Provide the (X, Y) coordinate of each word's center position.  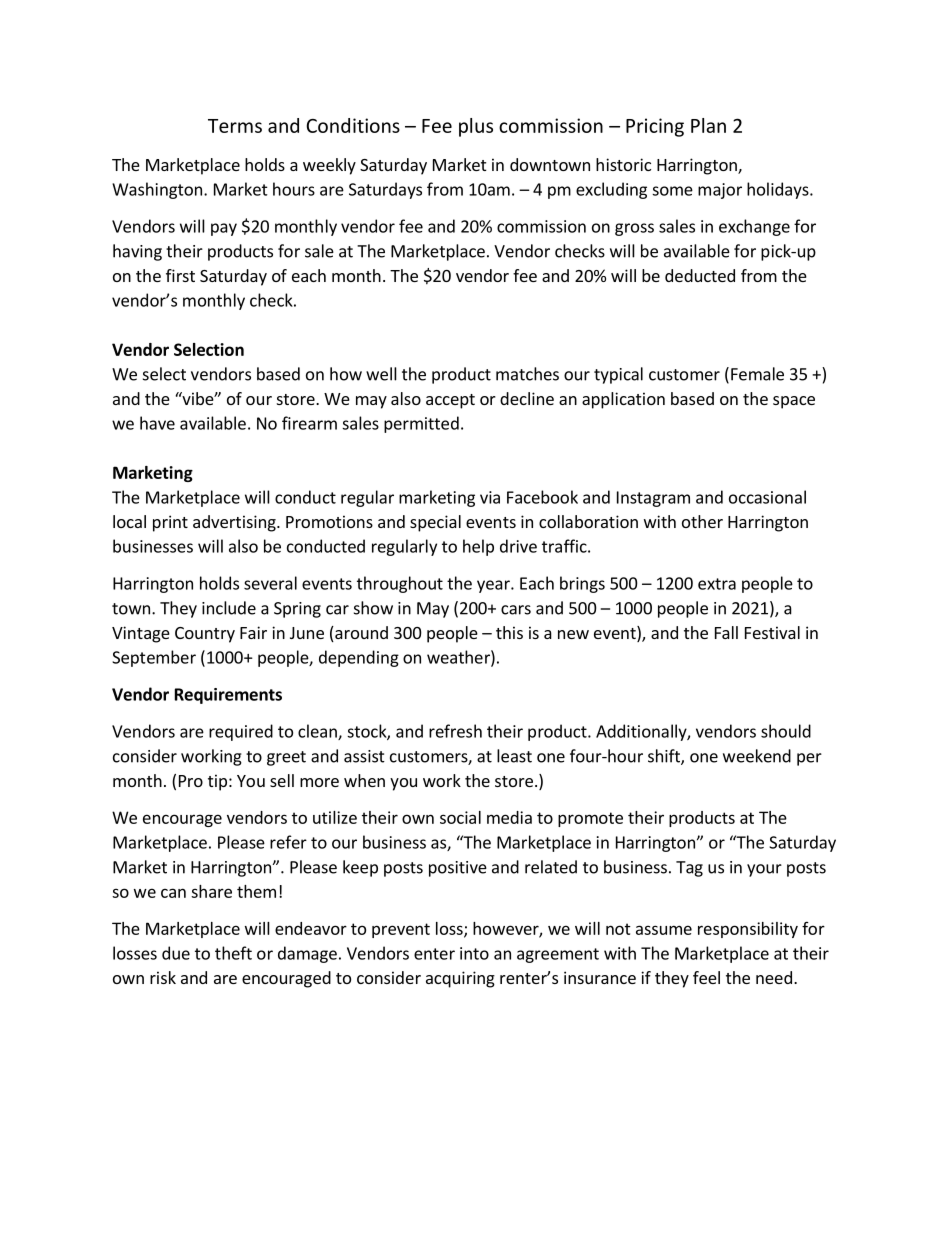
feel (706, 977)
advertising (235, 523)
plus (476, 127)
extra (717, 584)
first (180, 275)
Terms (235, 126)
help (478, 547)
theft (233, 953)
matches (527, 374)
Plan (708, 125)
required (241, 732)
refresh (455, 731)
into (474, 953)
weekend (757, 756)
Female (757, 374)
